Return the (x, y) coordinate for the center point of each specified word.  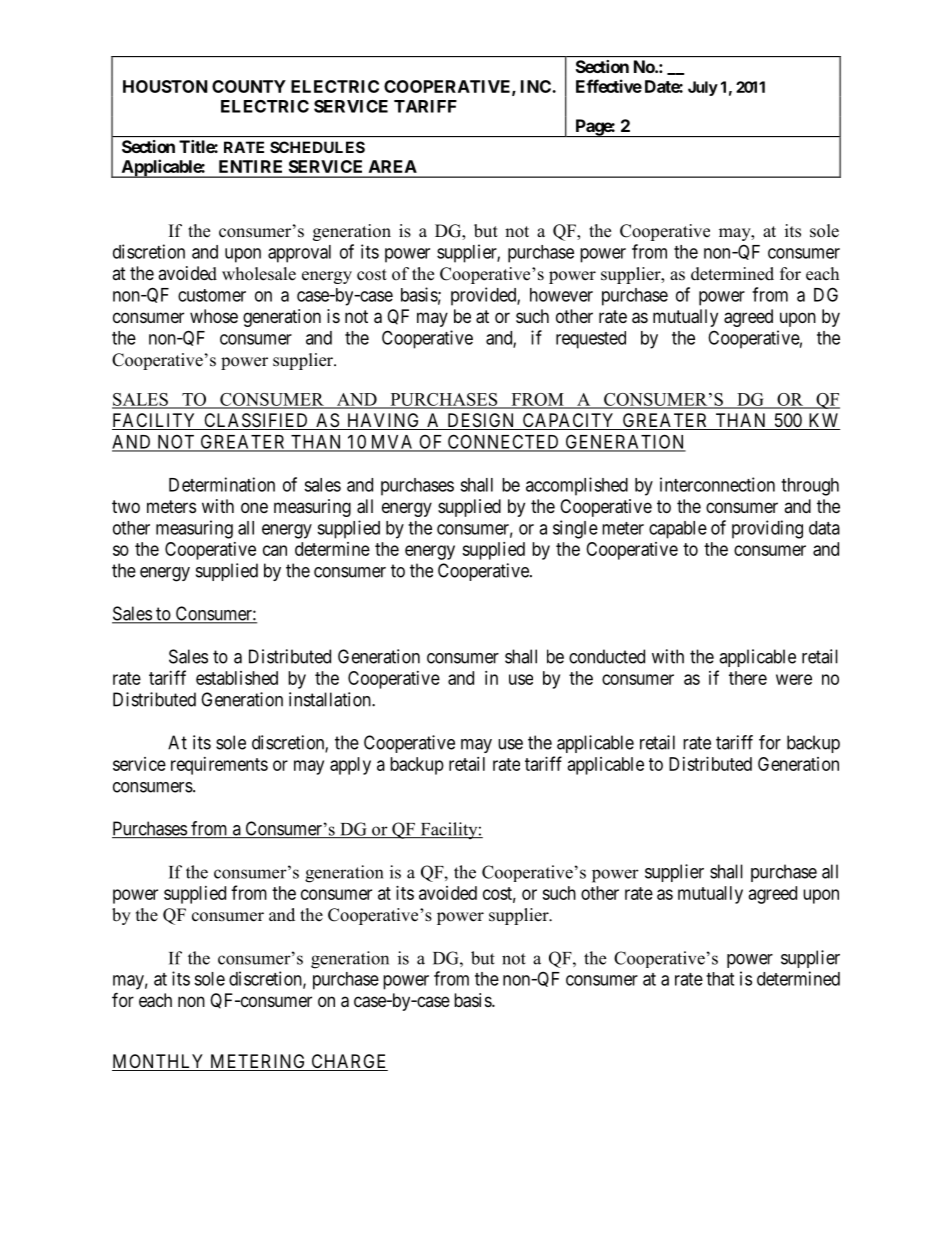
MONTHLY (159, 1062)
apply (350, 766)
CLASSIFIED (256, 421)
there (748, 678)
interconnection (717, 484)
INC (537, 86)
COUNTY (249, 86)
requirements (219, 766)
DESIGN (481, 421)
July (703, 88)
